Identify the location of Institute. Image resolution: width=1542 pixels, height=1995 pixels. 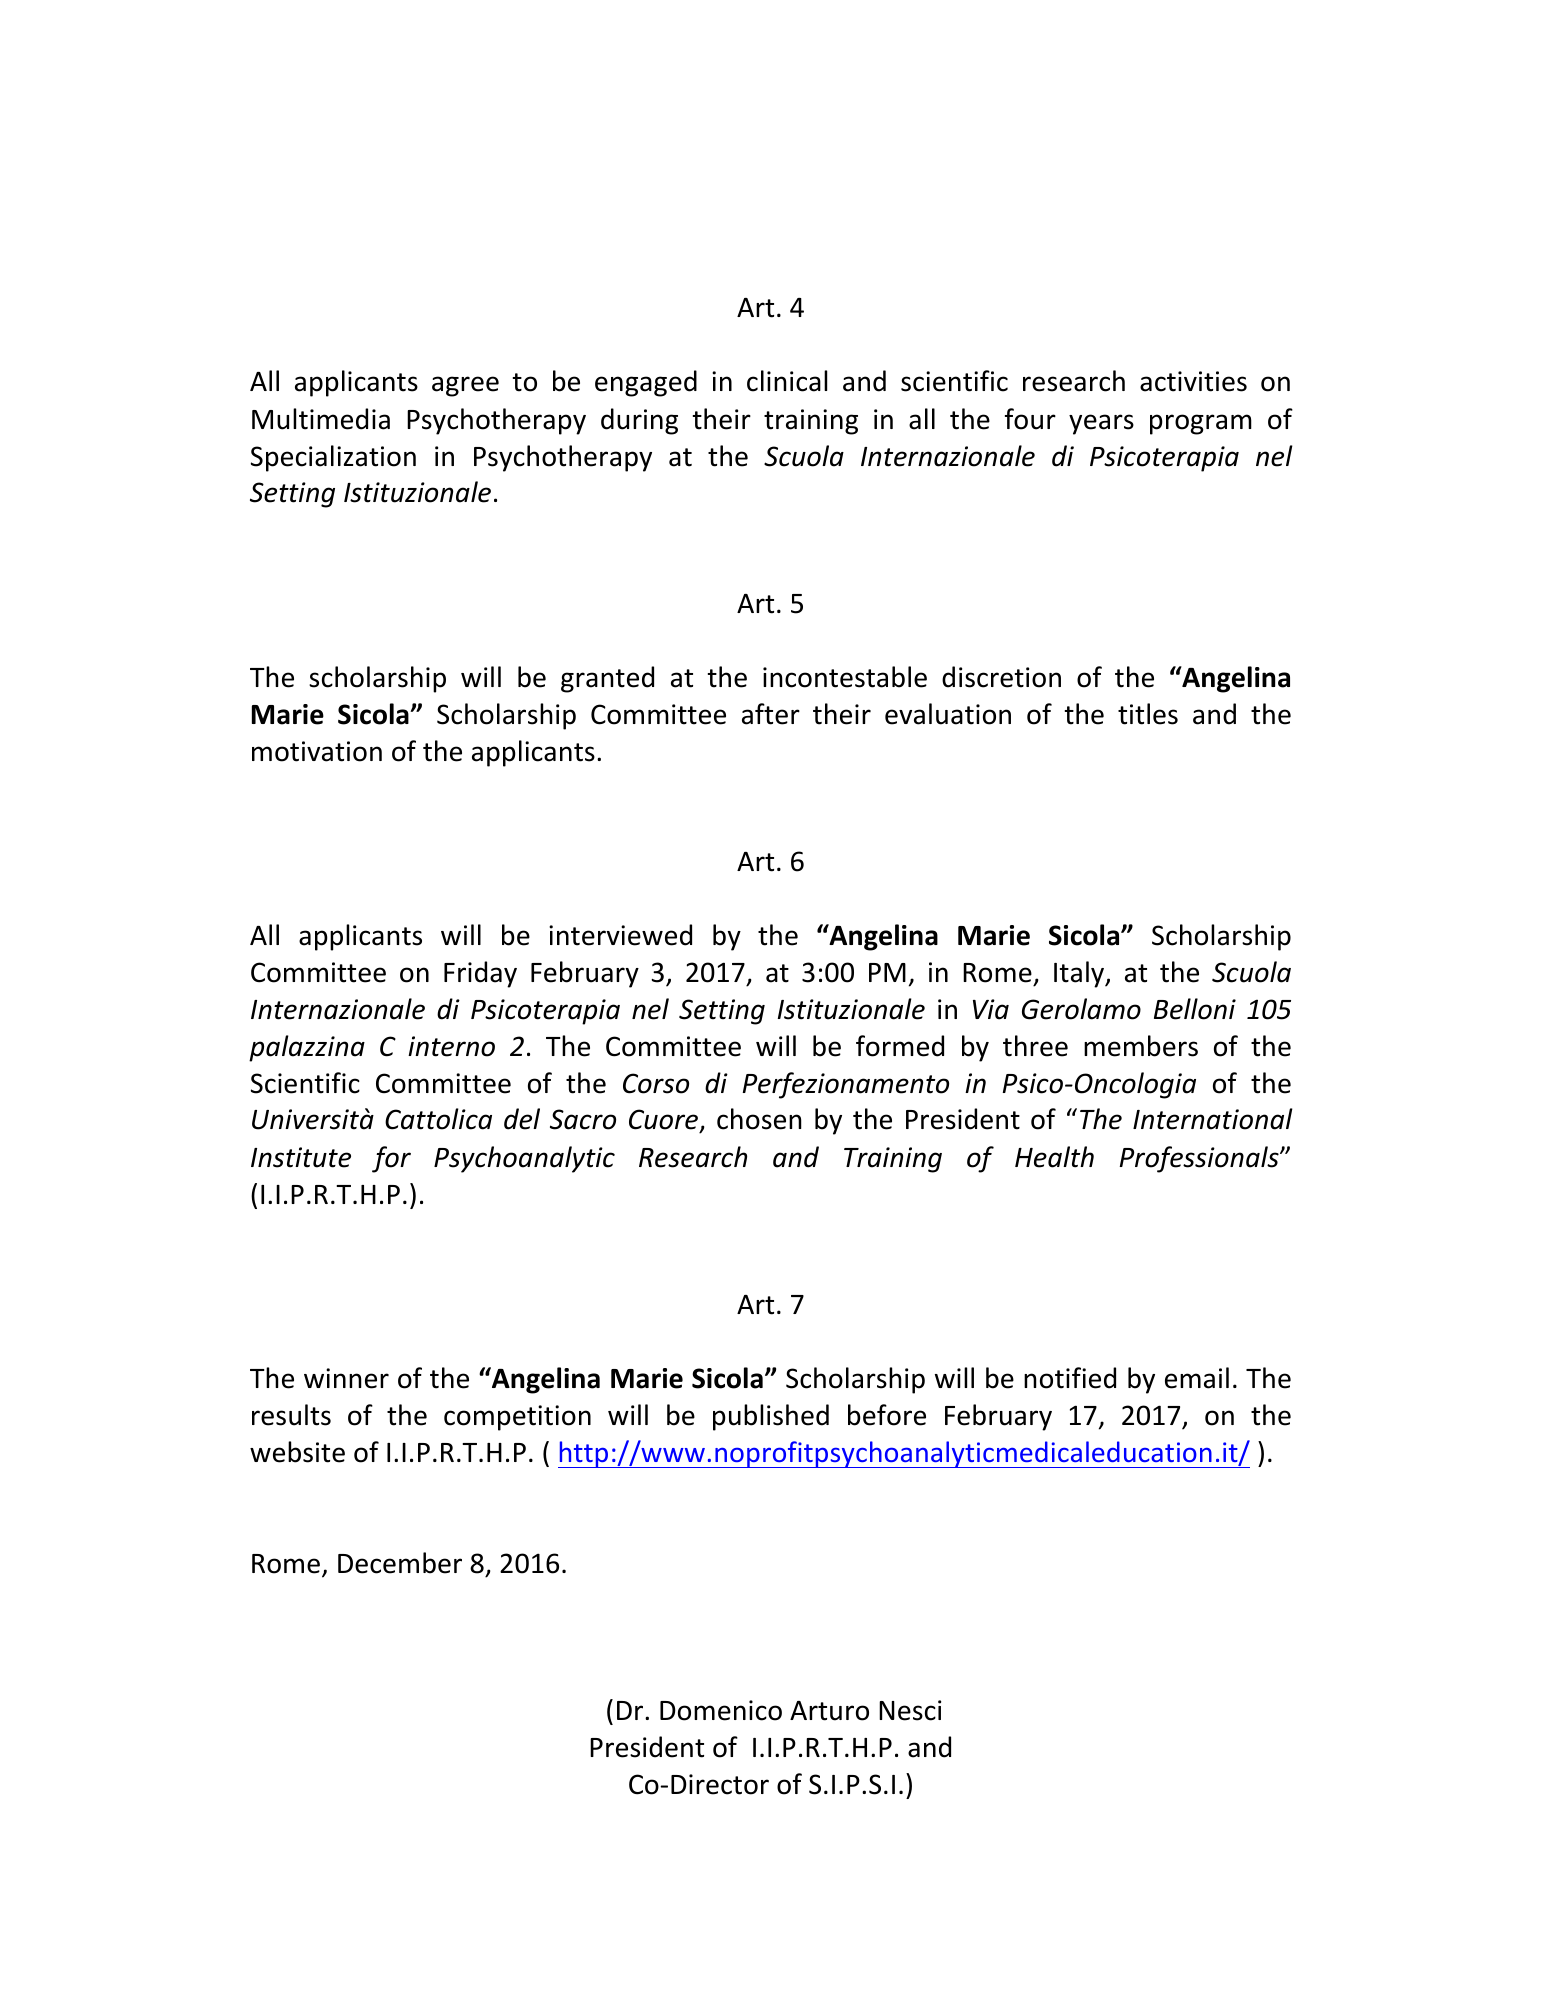
(301, 1157).
